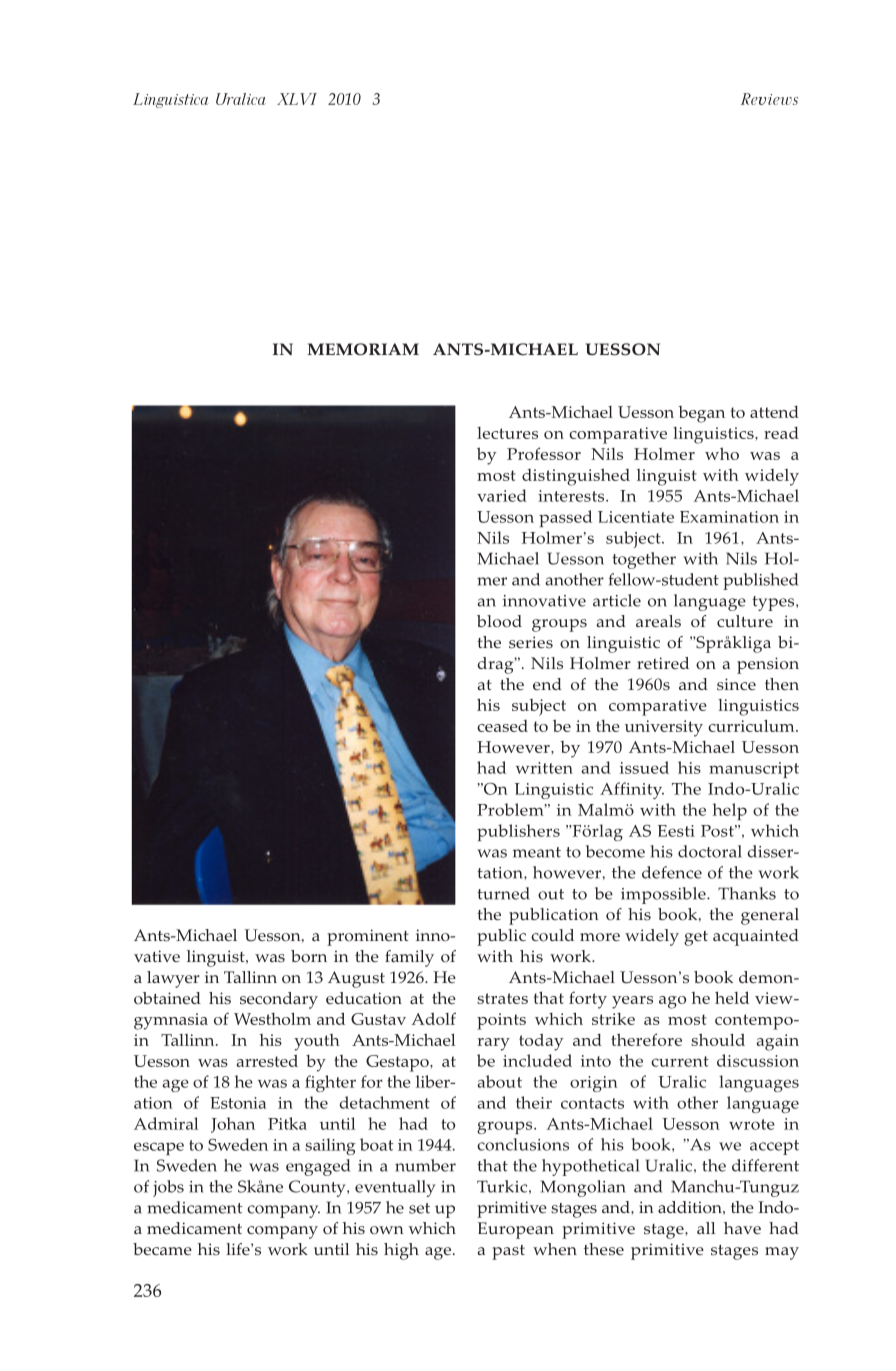  I want to click on lectures, so click(507, 433).
